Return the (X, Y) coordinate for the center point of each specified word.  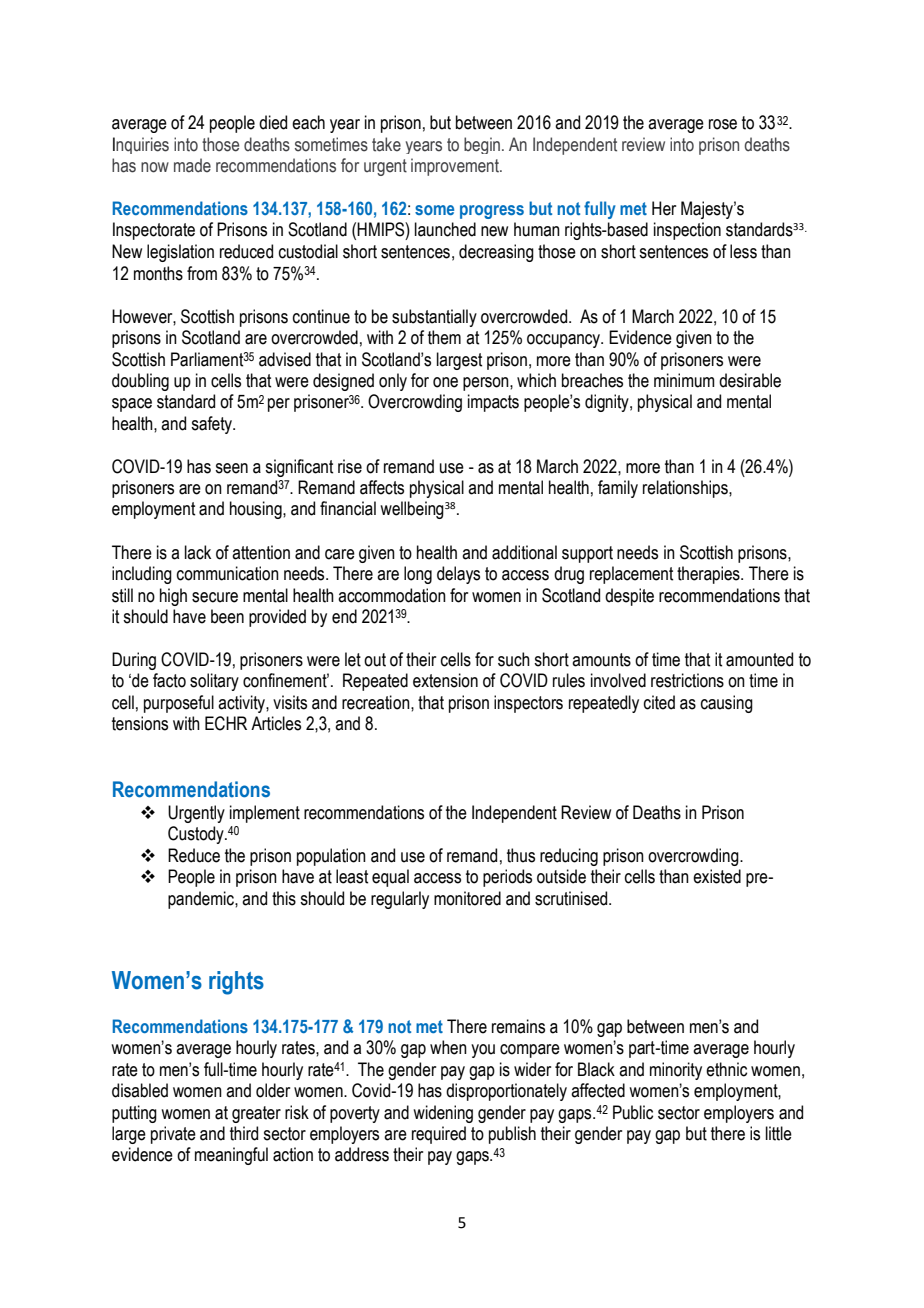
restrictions (687, 680)
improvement (456, 167)
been (227, 616)
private (173, 1135)
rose (723, 124)
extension (445, 680)
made (192, 165)
